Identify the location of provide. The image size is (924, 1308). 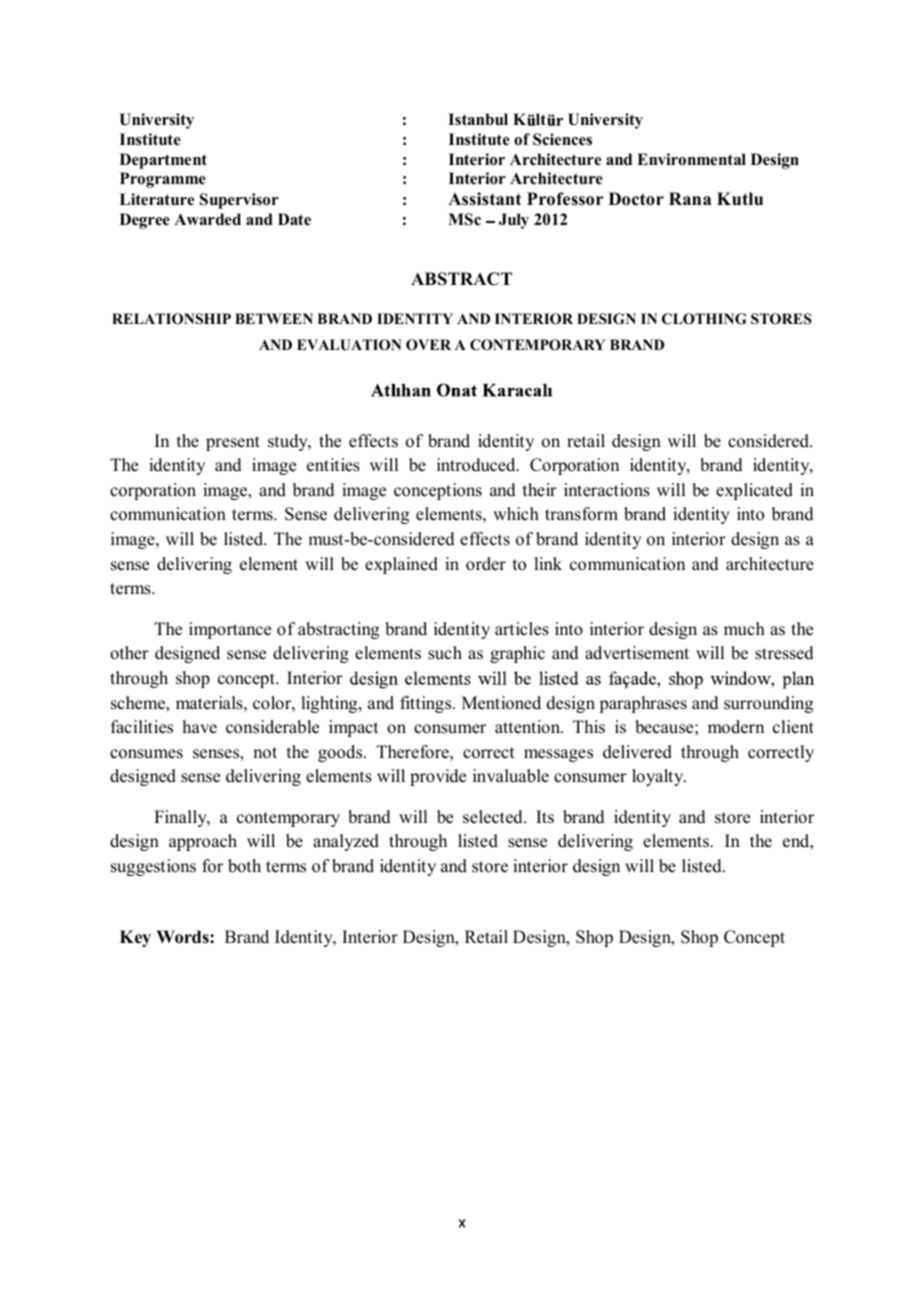
(438, 777).
